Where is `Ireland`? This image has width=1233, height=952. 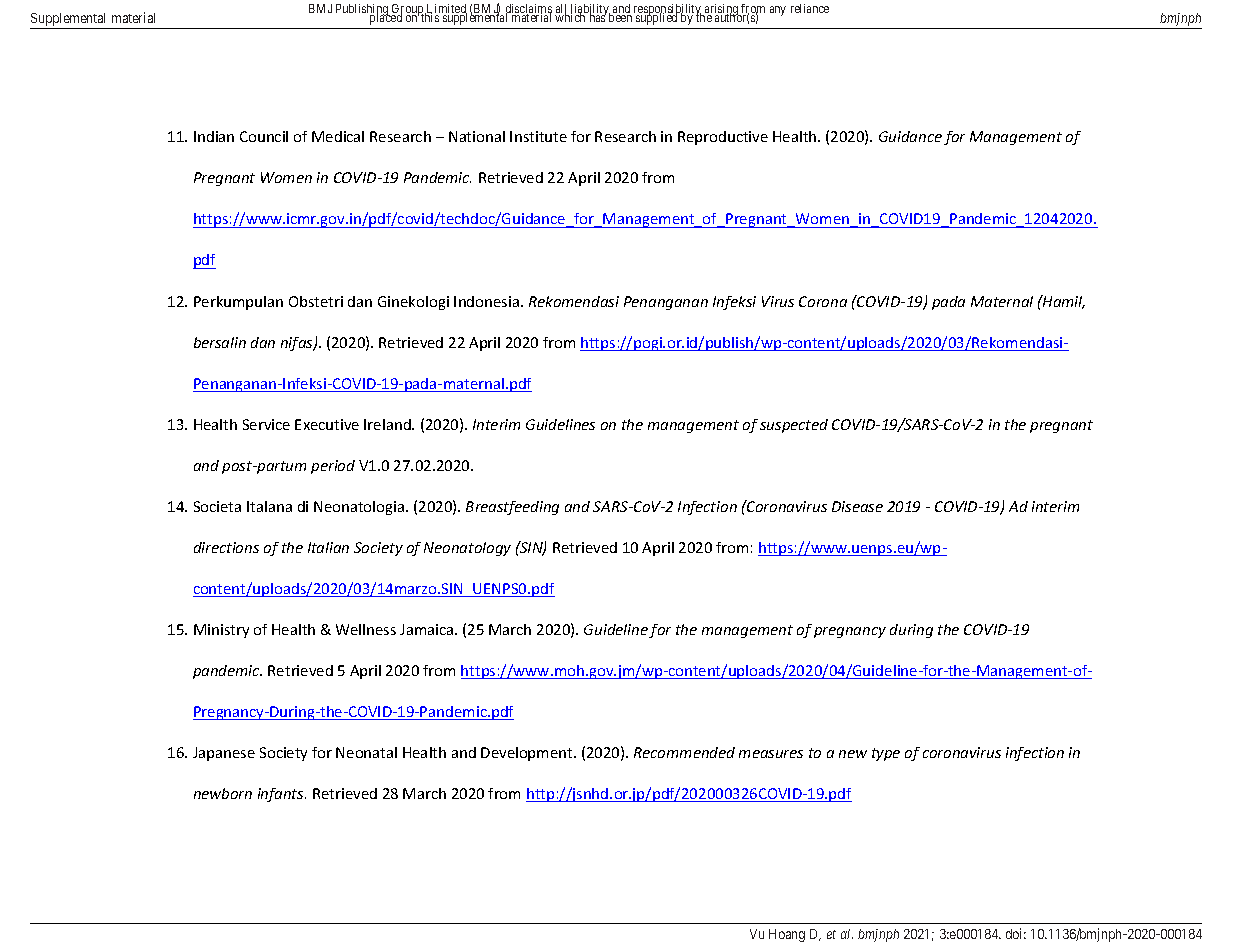
Ireland is located at coordinates (388, 424).
